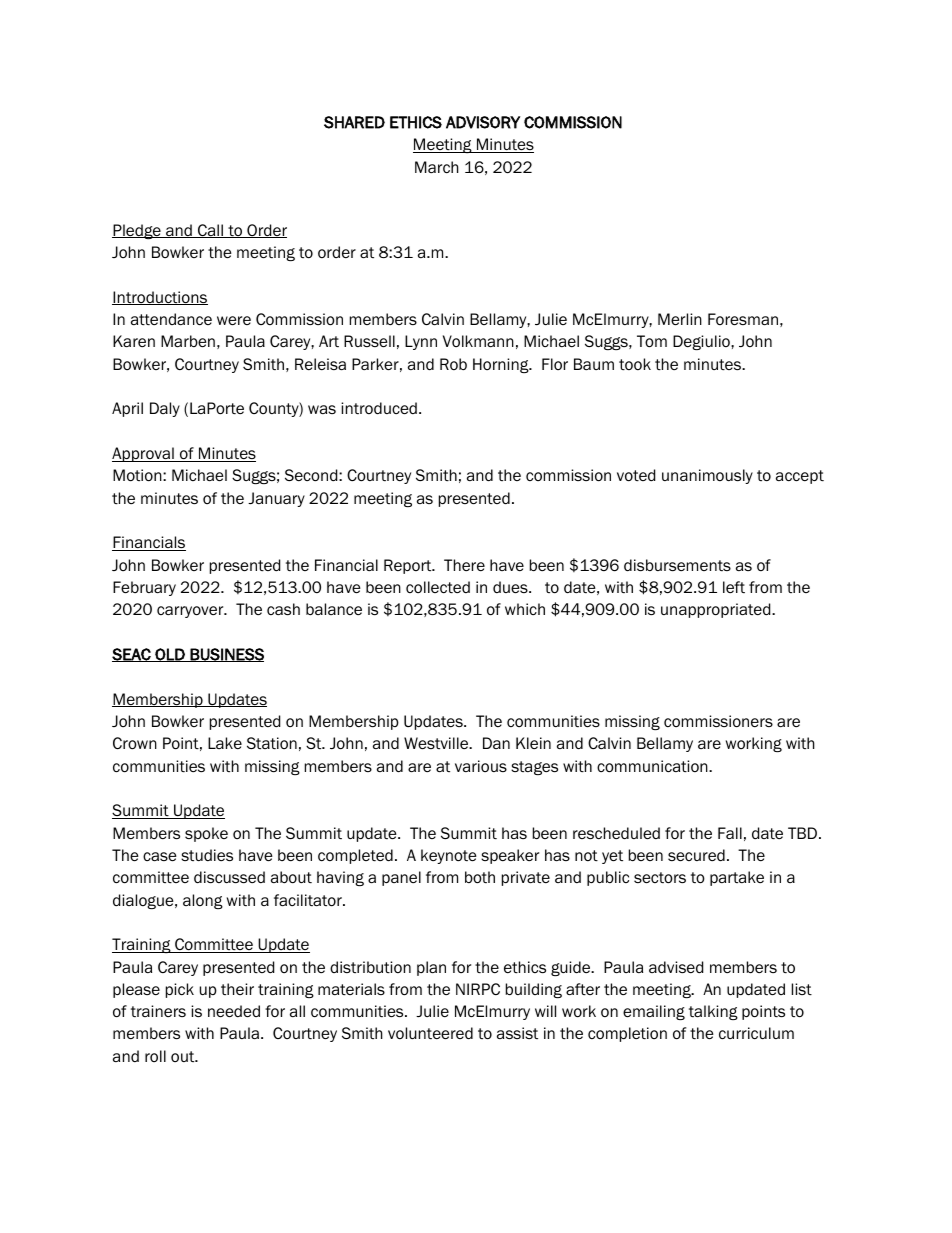  I want to click on Tom, so click(652, 341).
